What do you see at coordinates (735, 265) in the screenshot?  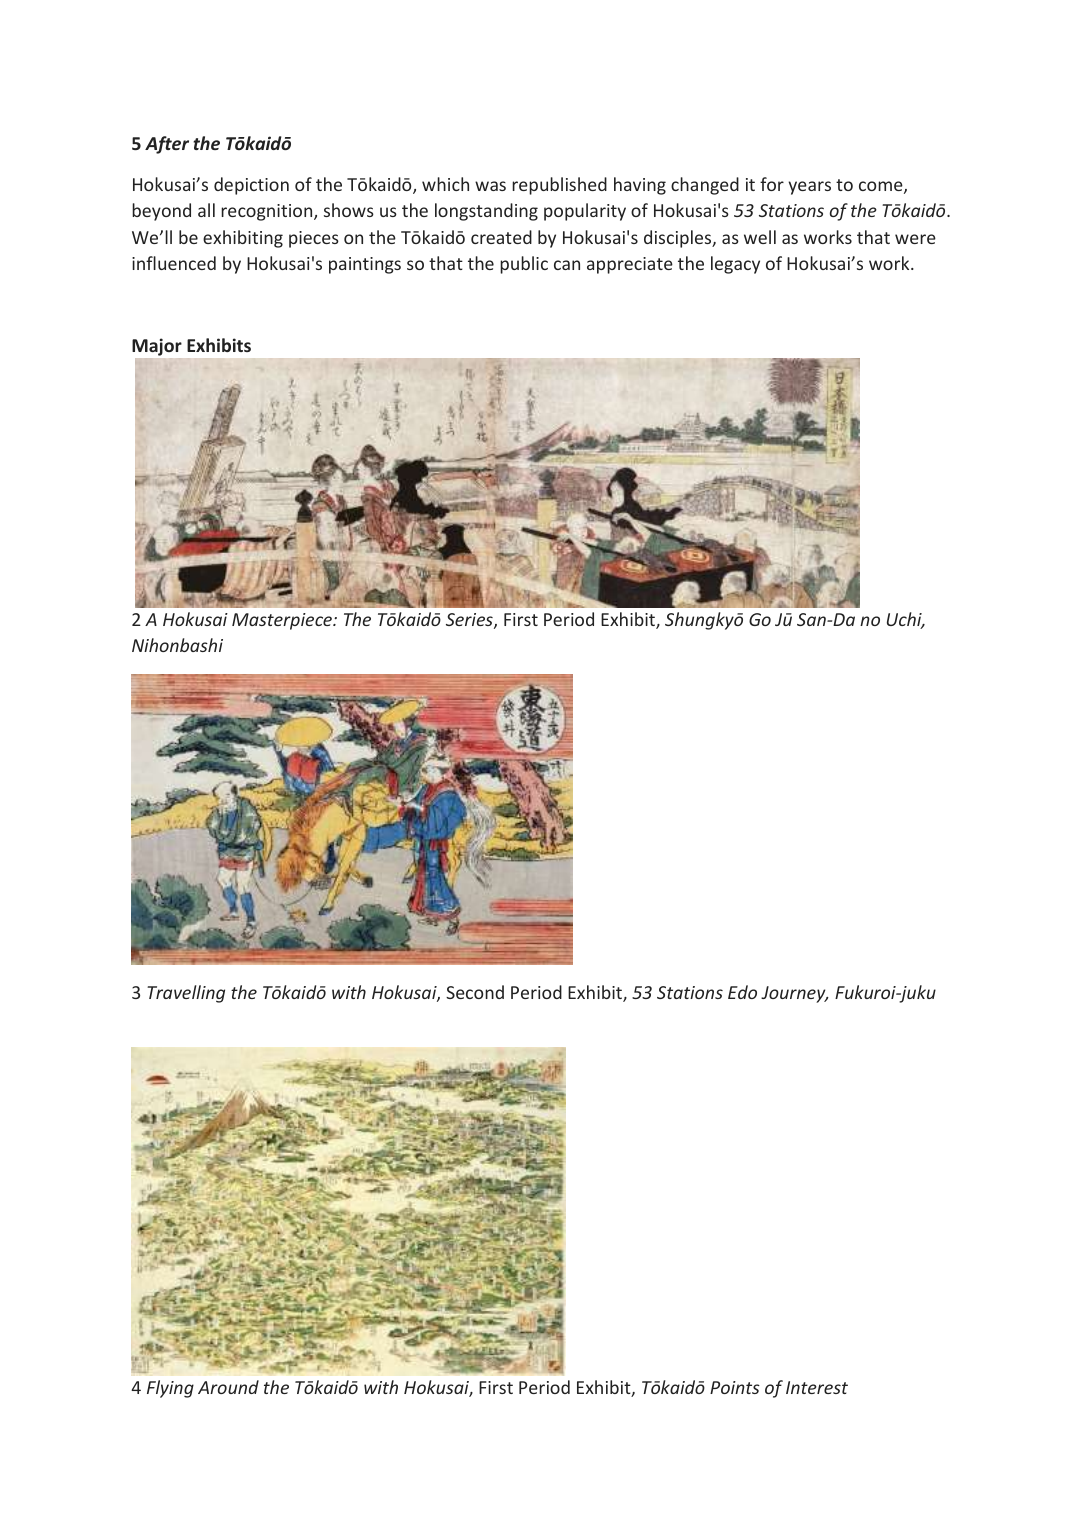 I see `legacy` at bounding box center [735, 265].
